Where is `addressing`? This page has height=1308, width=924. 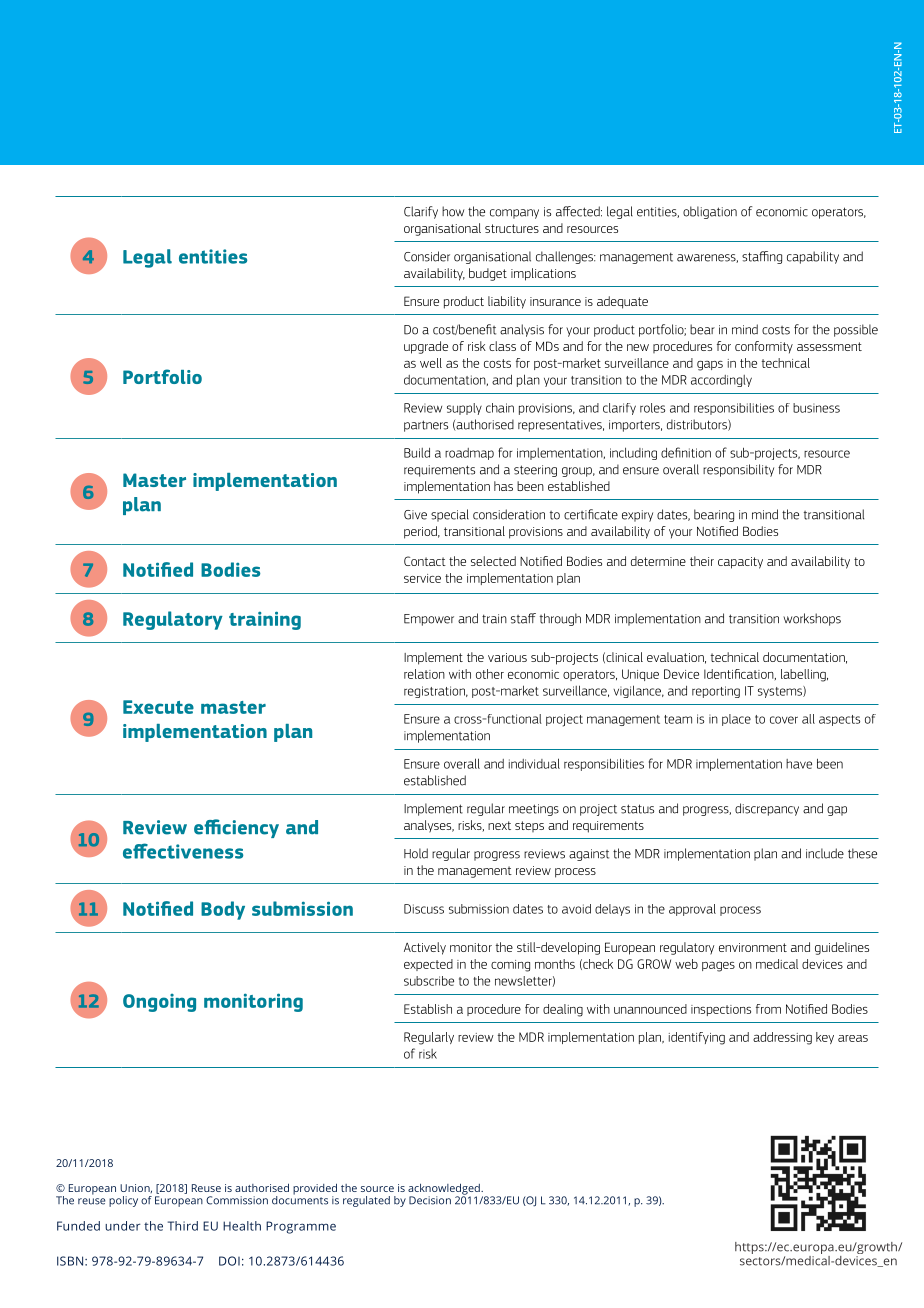
addressing is located at coordinates (782, 1038).
